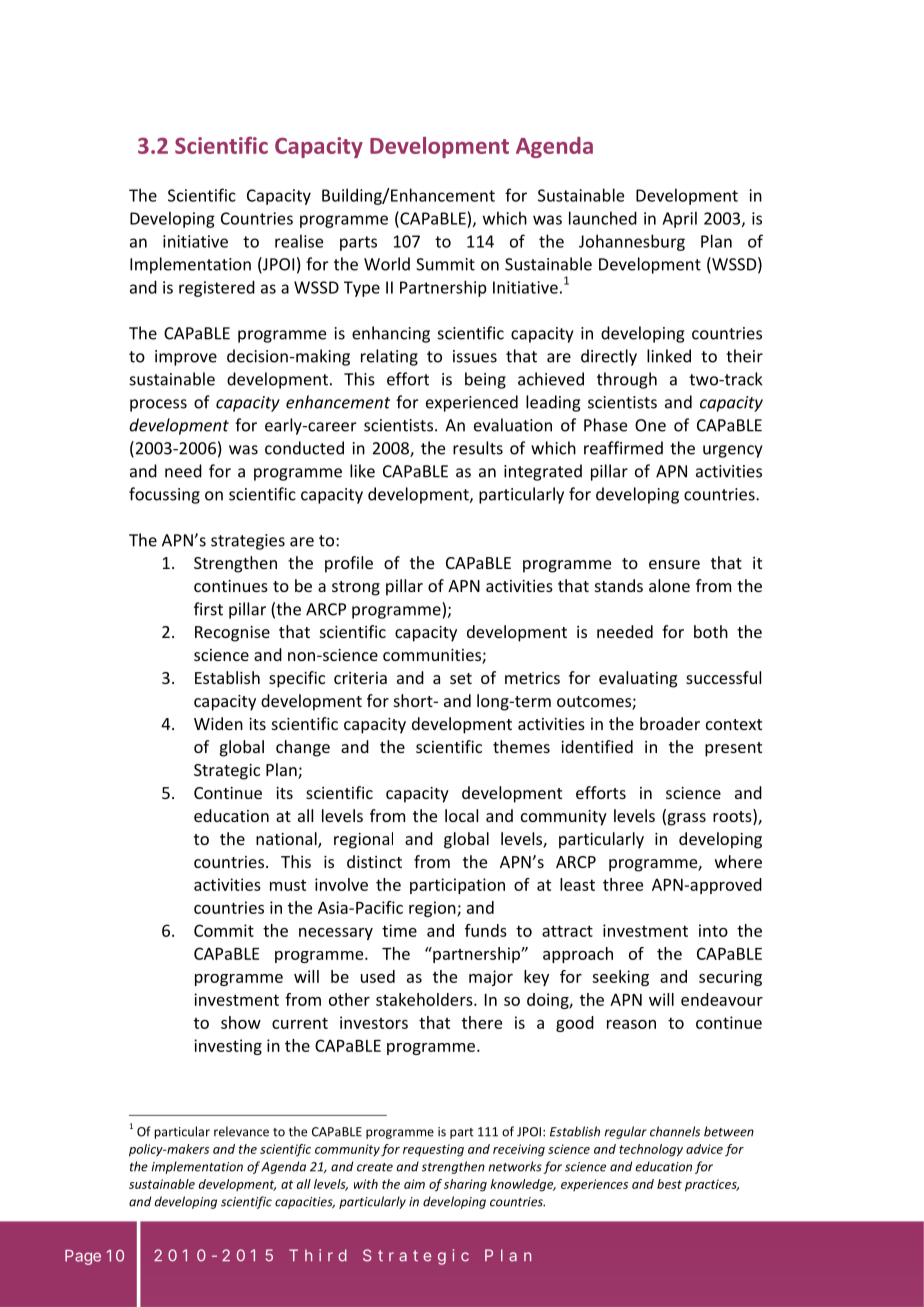  Describe the element at coordinates (414, 1184) in the page. I see `aim` at that location.
